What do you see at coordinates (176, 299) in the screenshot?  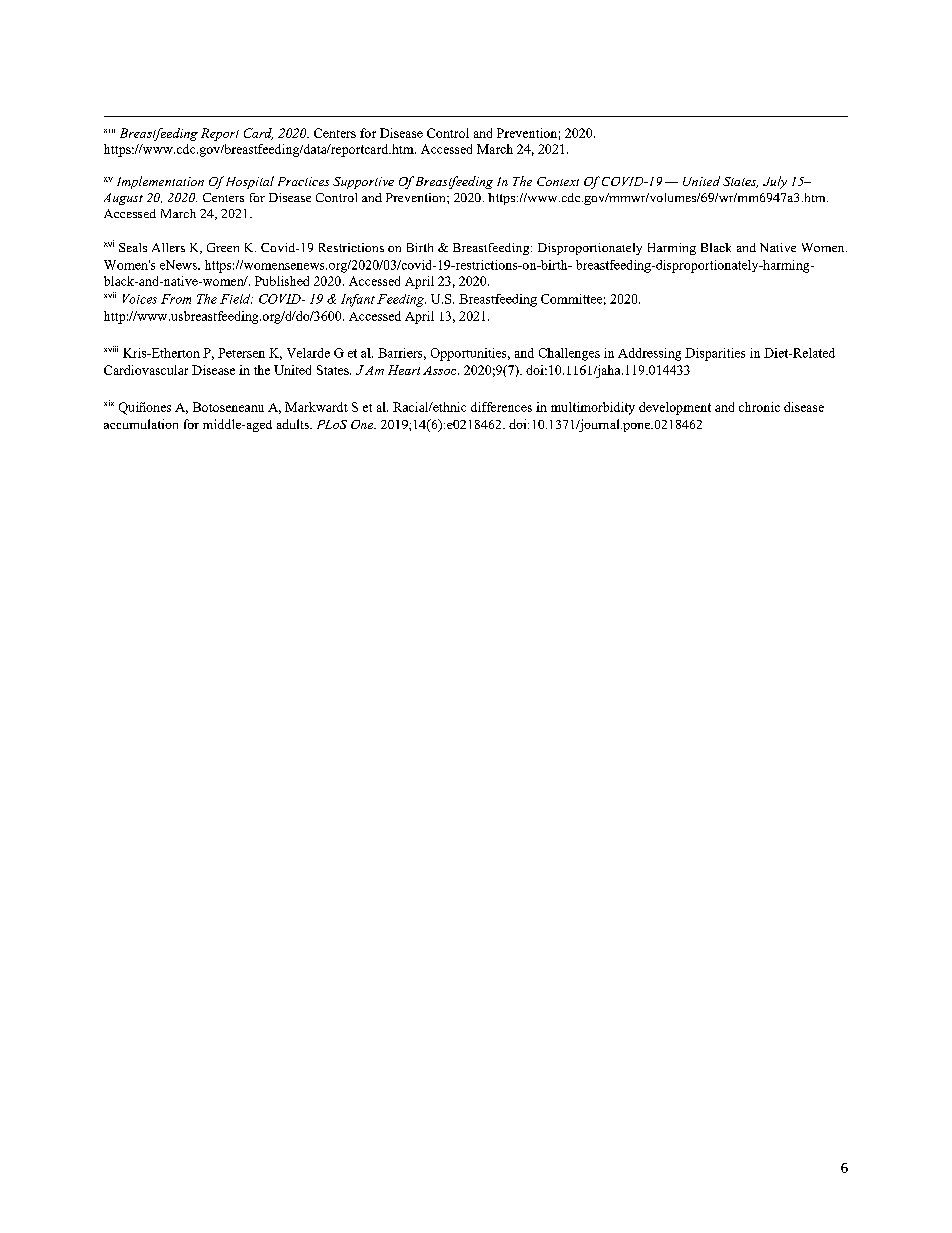 I see `From` at bounding box center [176, 299].
